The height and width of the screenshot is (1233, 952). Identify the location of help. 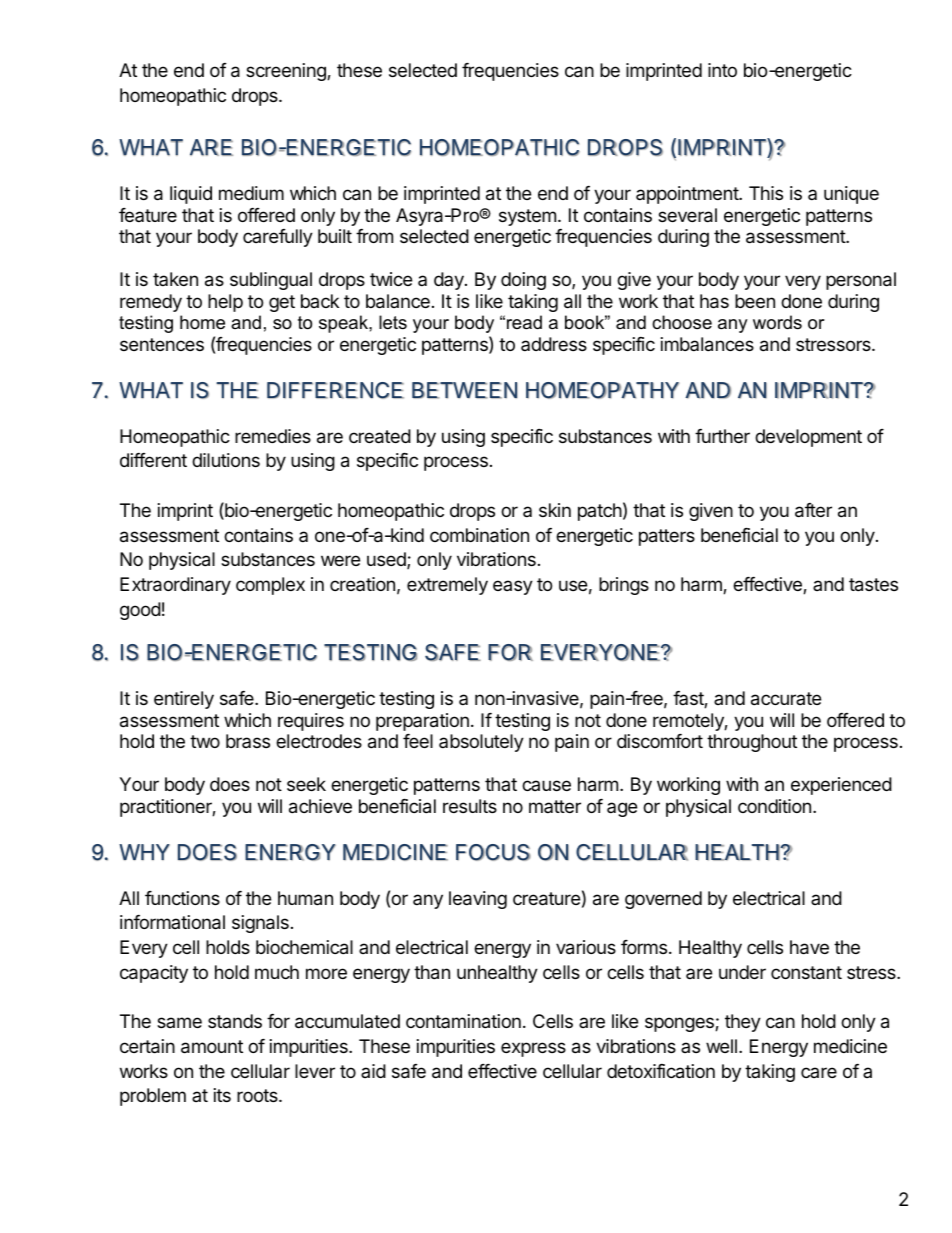
(225, 303).
